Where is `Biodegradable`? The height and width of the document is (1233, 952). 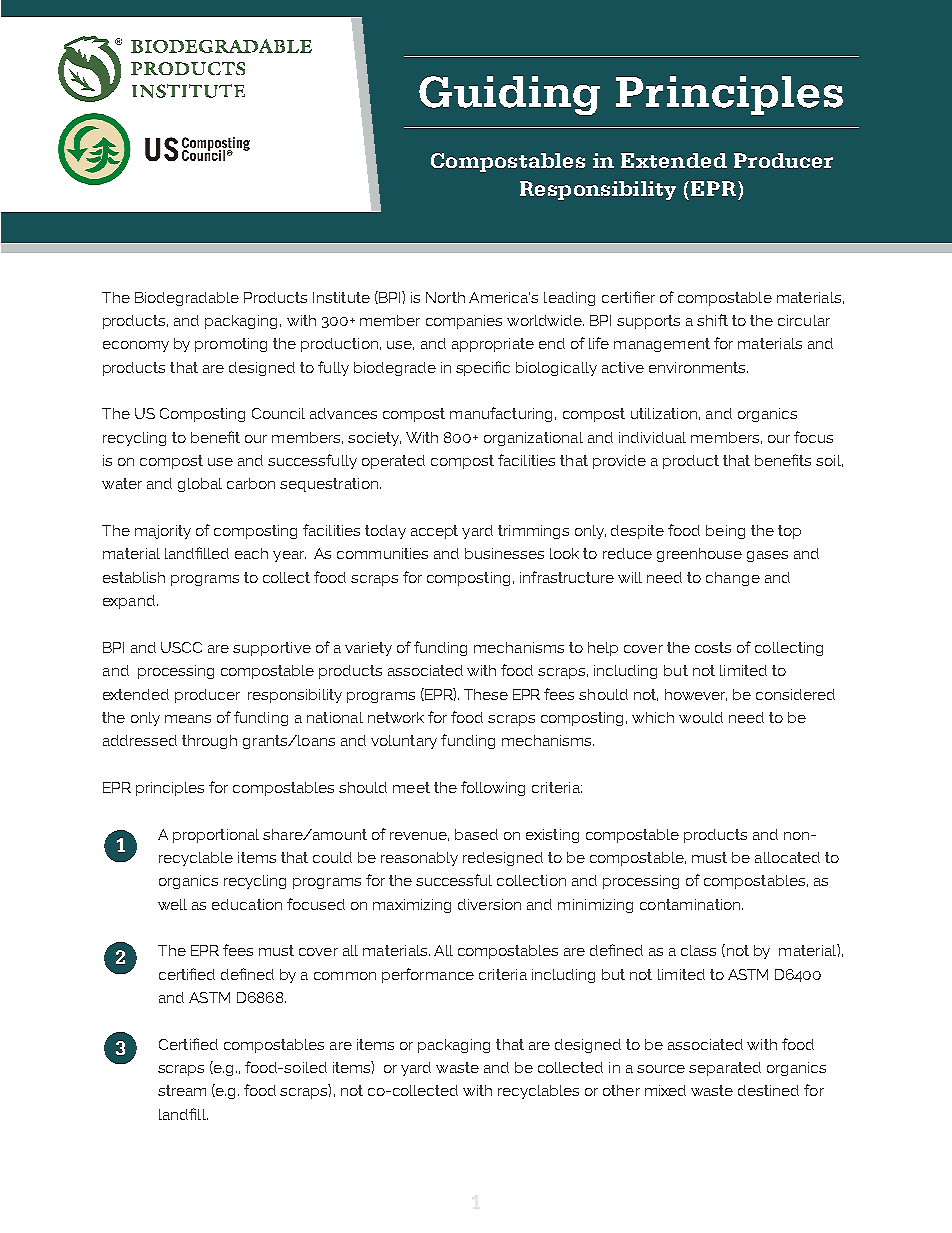
Biodegradable is located at coordinates (187, 299).
